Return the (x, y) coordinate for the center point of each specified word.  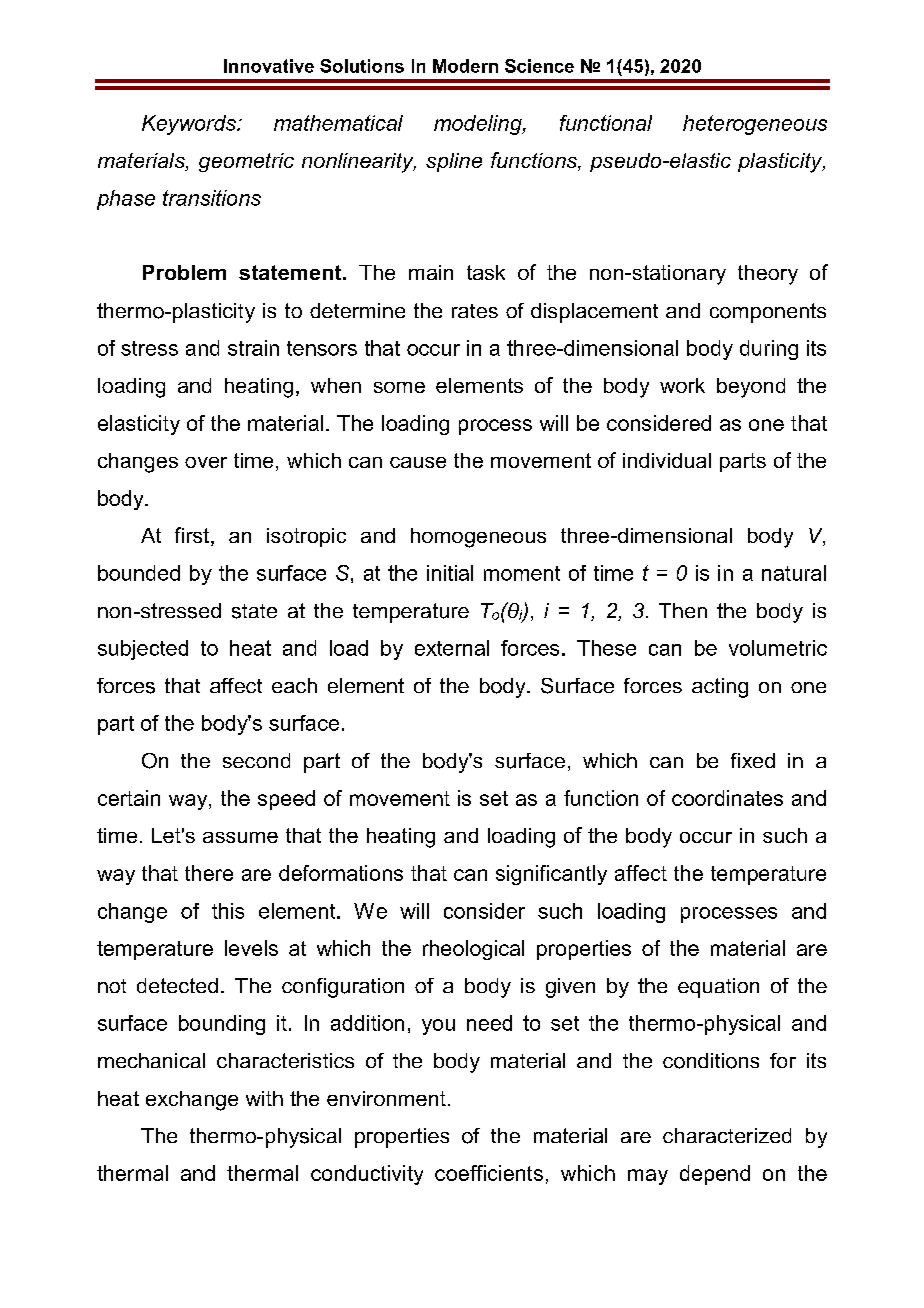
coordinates (727, 798)
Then (683, 610)
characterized (727, 1135)
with (264, 1098)
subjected (143, 650)
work (682, 385)
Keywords (190, 125)
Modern (465, 66)
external (452, 648)
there (209, 873)
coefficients (489, 1173)
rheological (473, 950)
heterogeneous (755, 125)
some (399, 387)
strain (253, 348)
